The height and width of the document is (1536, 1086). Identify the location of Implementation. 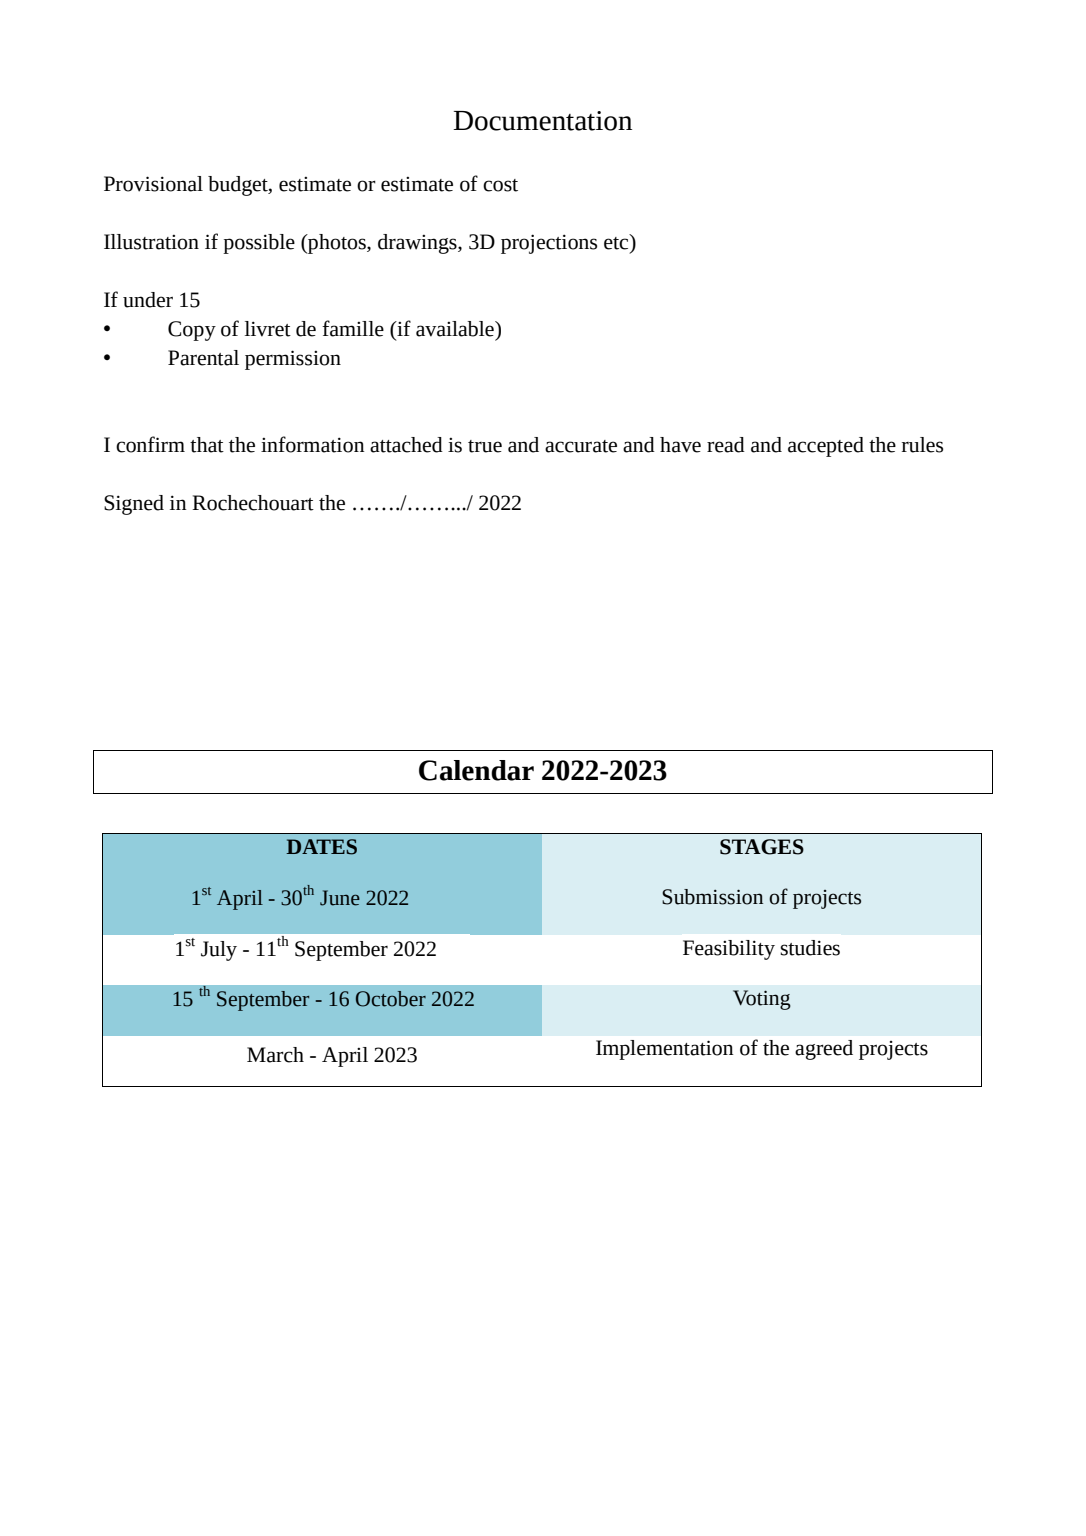
(664, 1050).
